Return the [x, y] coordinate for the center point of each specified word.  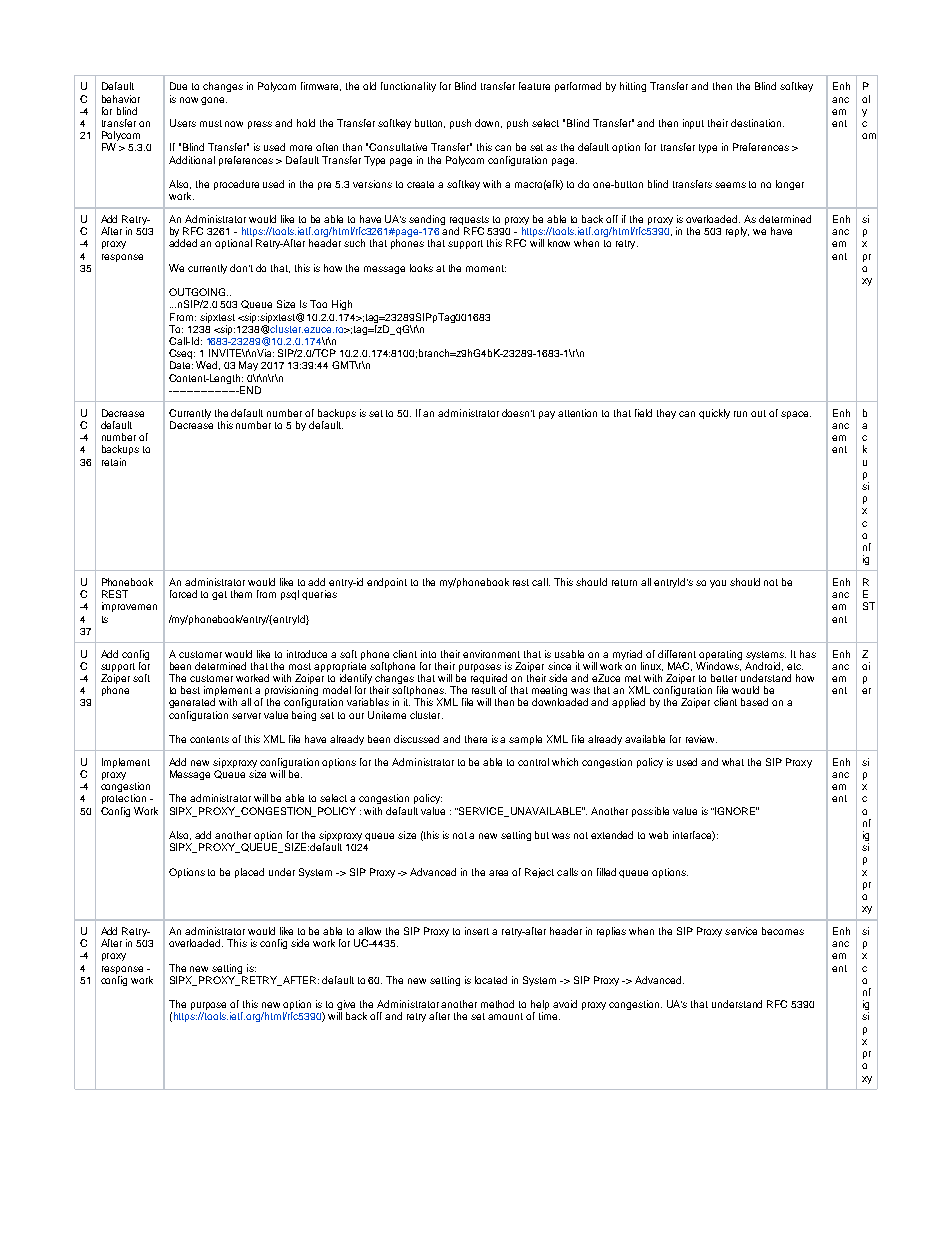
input [693, 124]
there [476, 739]
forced [183, 594]
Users [183, 123]
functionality [408, 87]
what [733, 762]
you [718, 584]
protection [124, 799]
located [491, 980]
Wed [208, 365]
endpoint [387, 583]
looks [421, 268]
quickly [714, 414]
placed [249, 873]
